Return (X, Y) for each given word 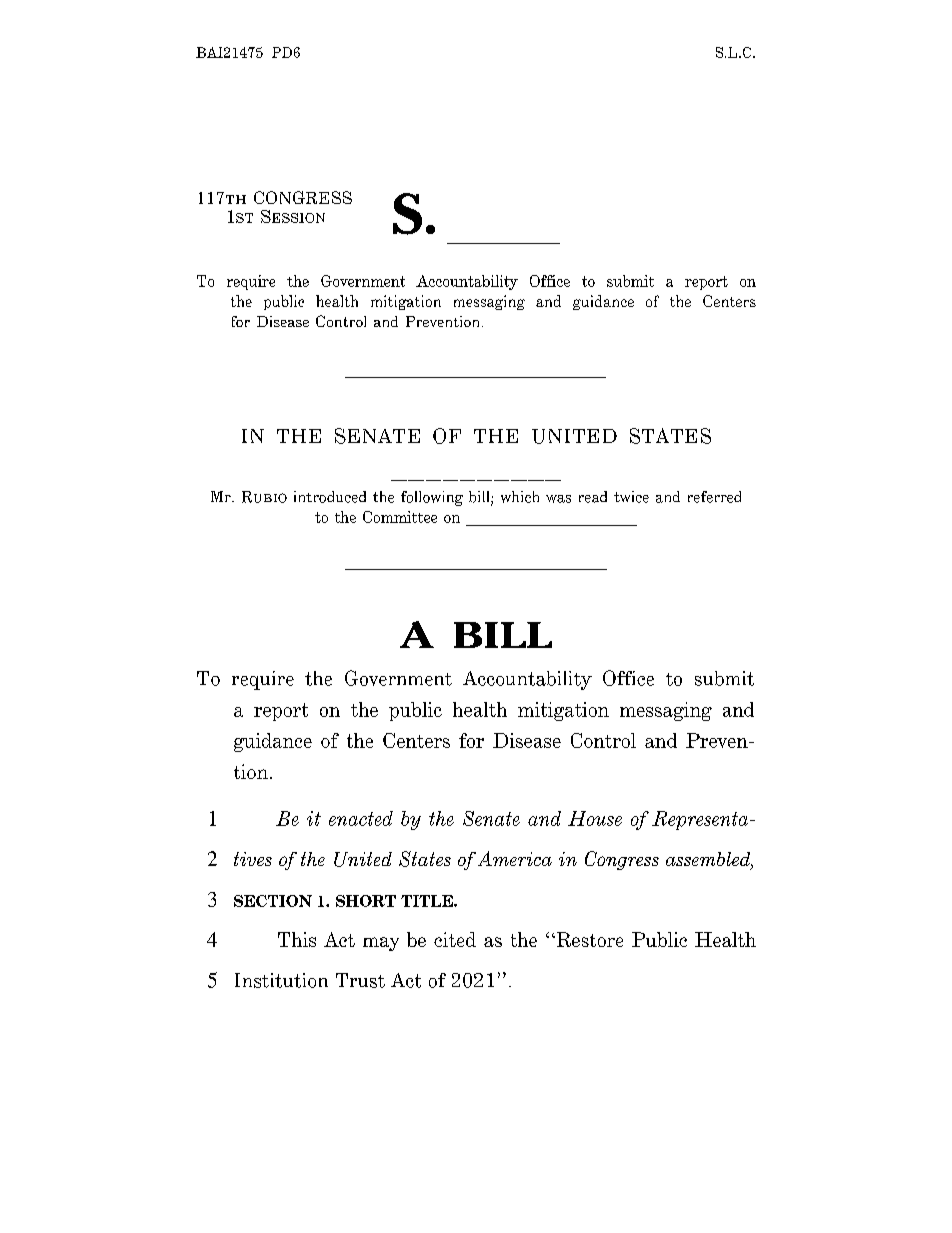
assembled (709, 860)
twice (631, 497)
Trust (360, 980)
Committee (400, 517)
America (515, 858)
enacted (361, 818)
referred (714, 497)
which (520, 497)
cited (455, 939)
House (595, 818)
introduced (330, 497)
